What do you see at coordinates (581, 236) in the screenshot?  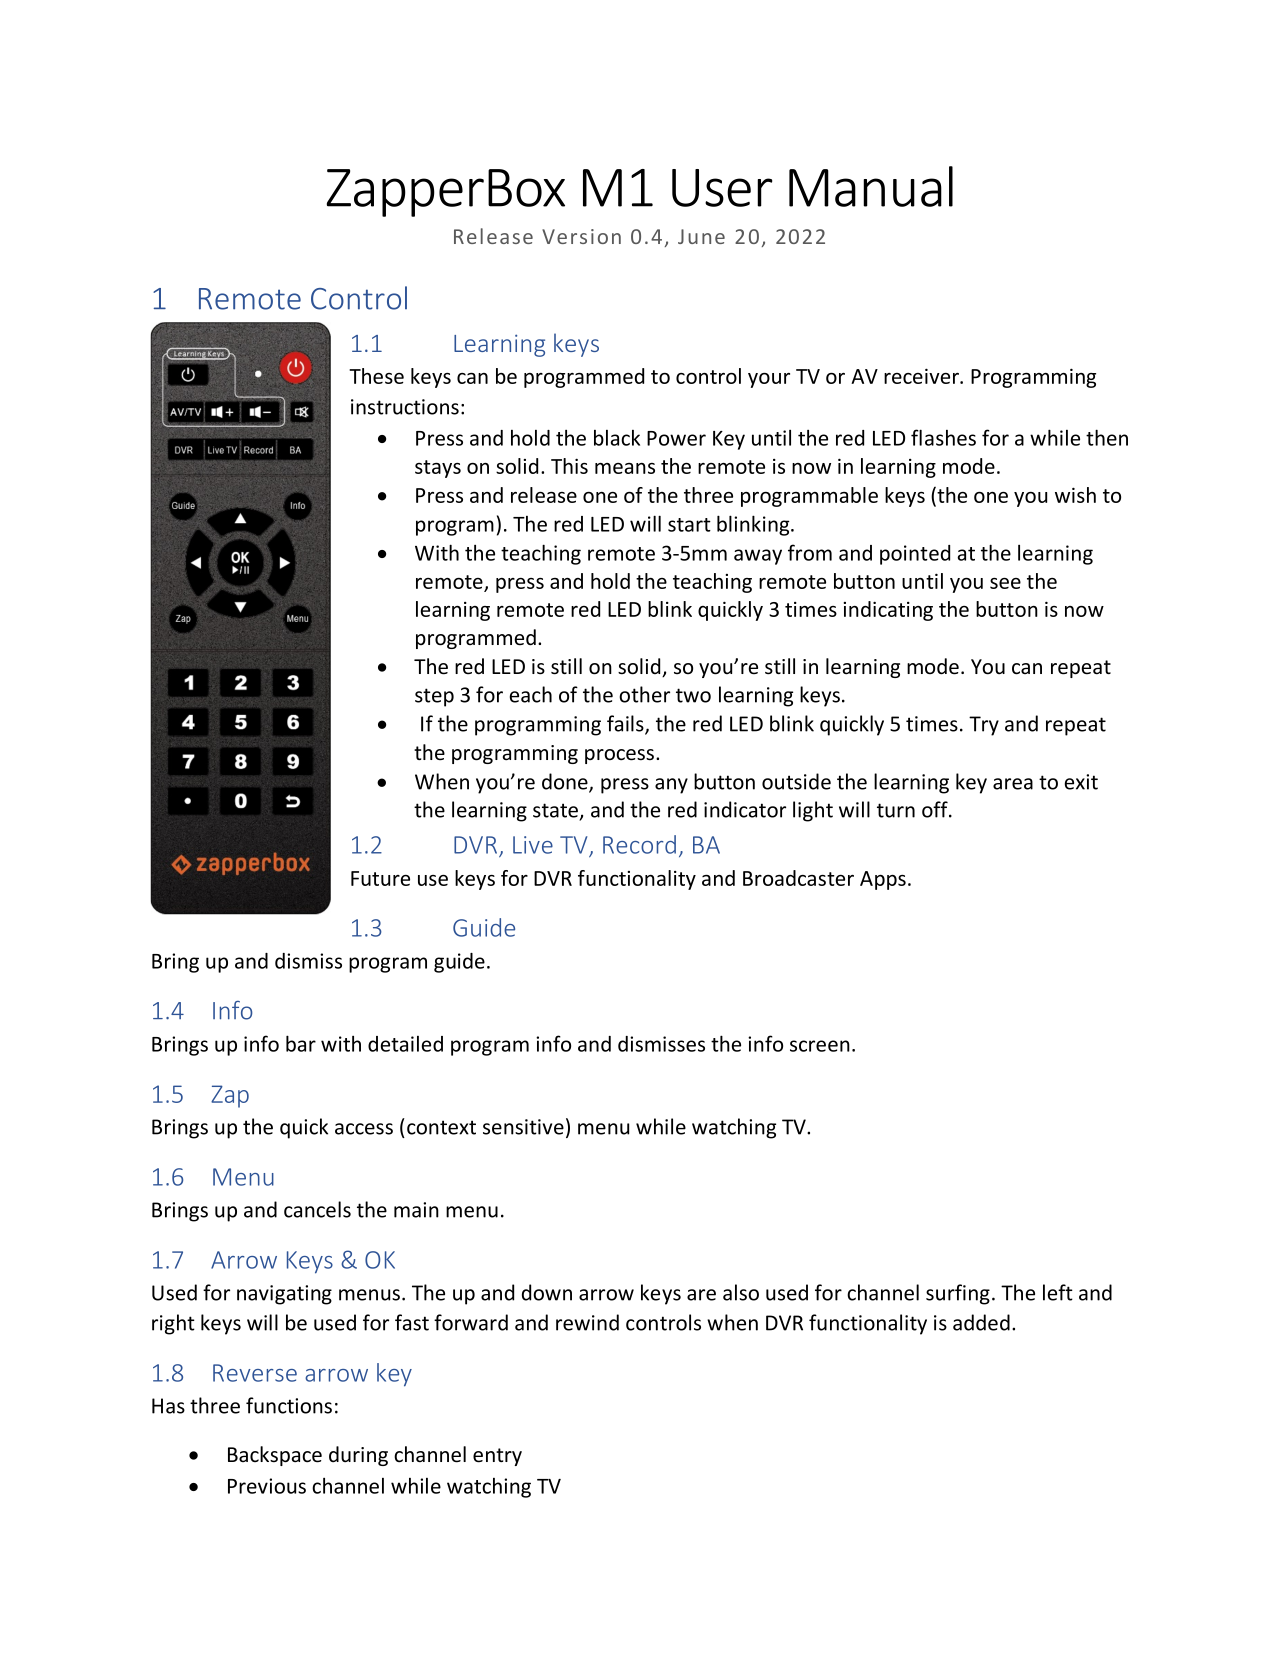 I see `Version` at bounding box center [581, 236].
